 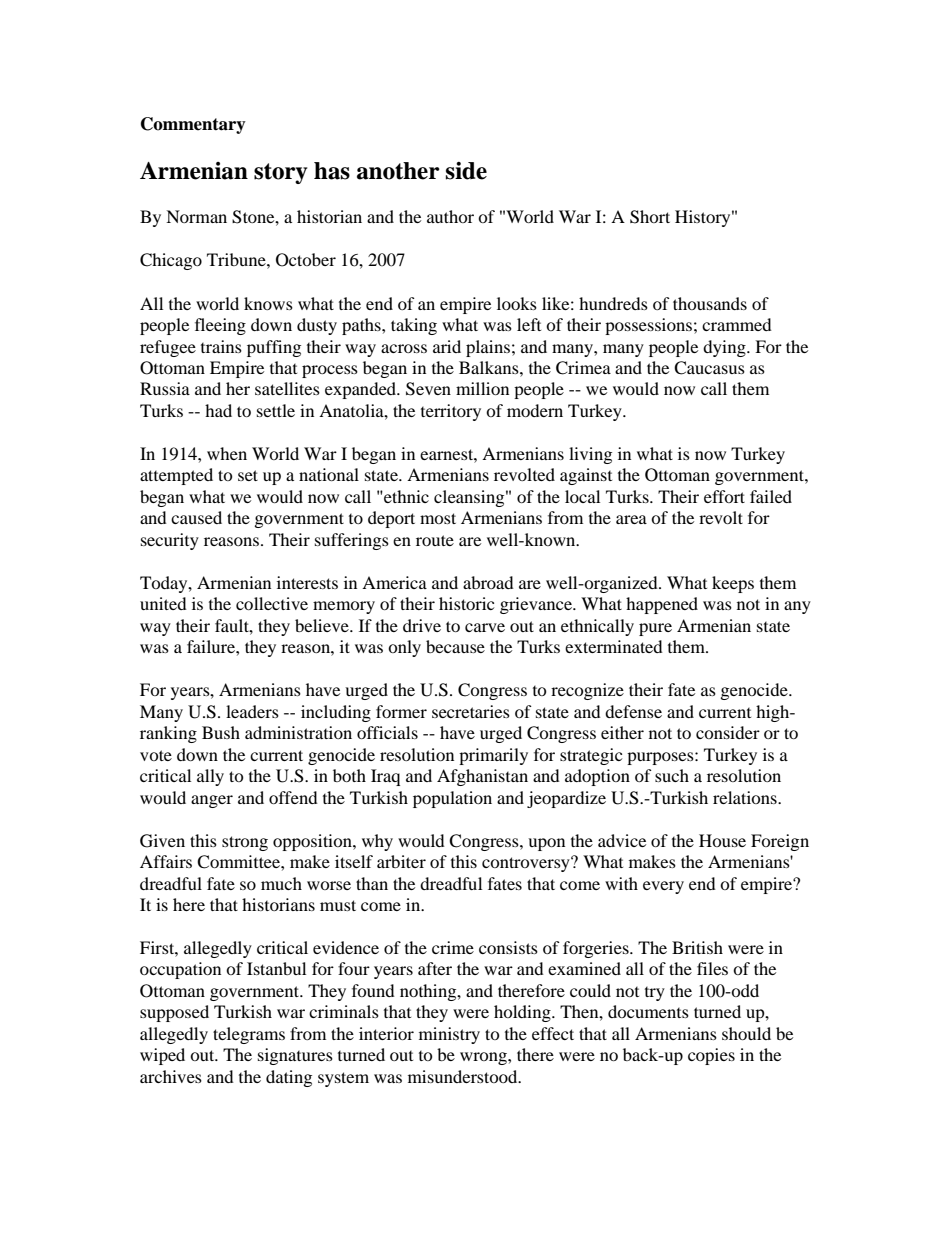 I want to click on Commentary, so click(x=193, y=125).
